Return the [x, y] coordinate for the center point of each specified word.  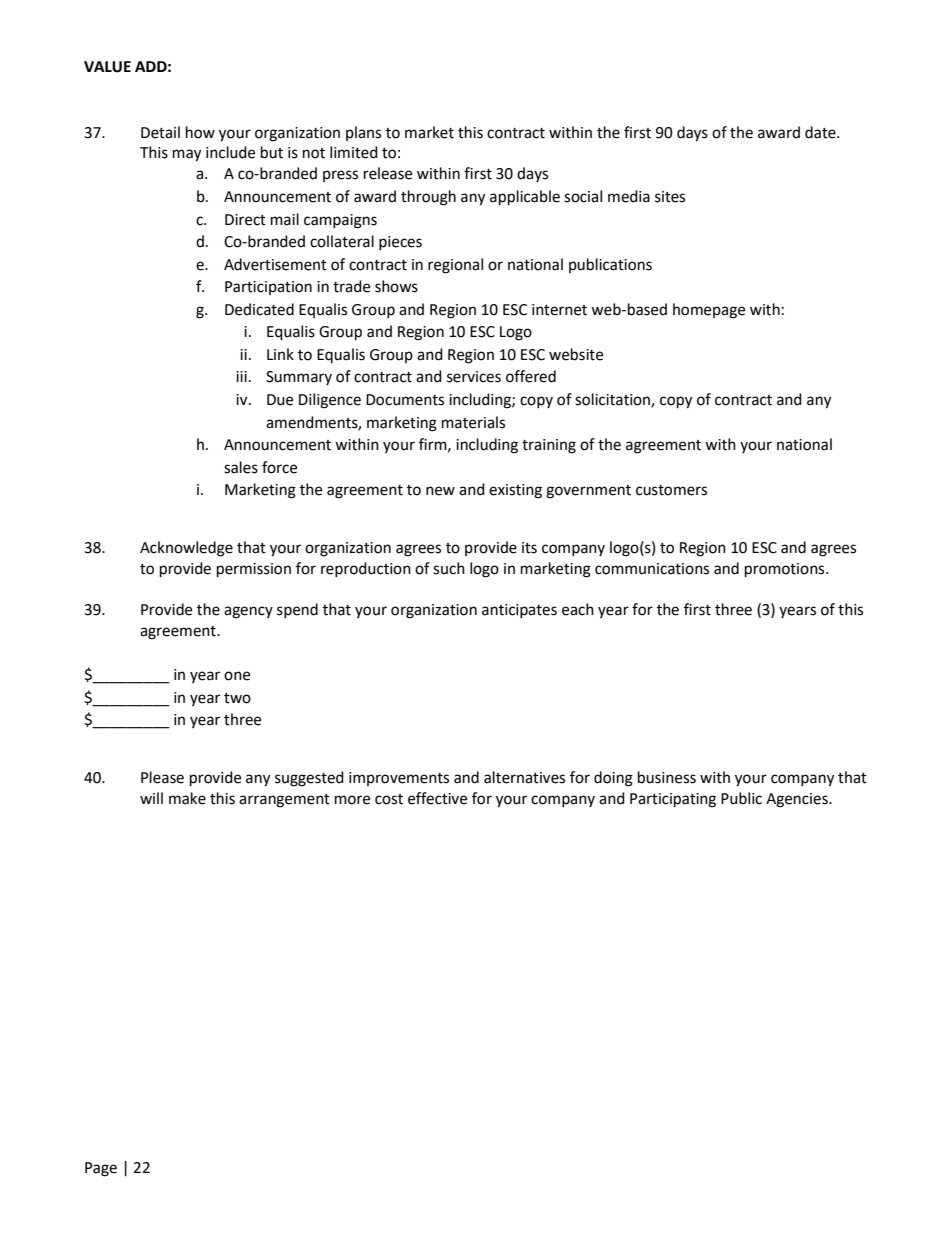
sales [241, 467]
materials [473, 422]
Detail [160, 132]
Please [162, 777]
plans [363, 133]
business [667, 777]
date [821, 132]
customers [671, 490]
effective [437, 798]
